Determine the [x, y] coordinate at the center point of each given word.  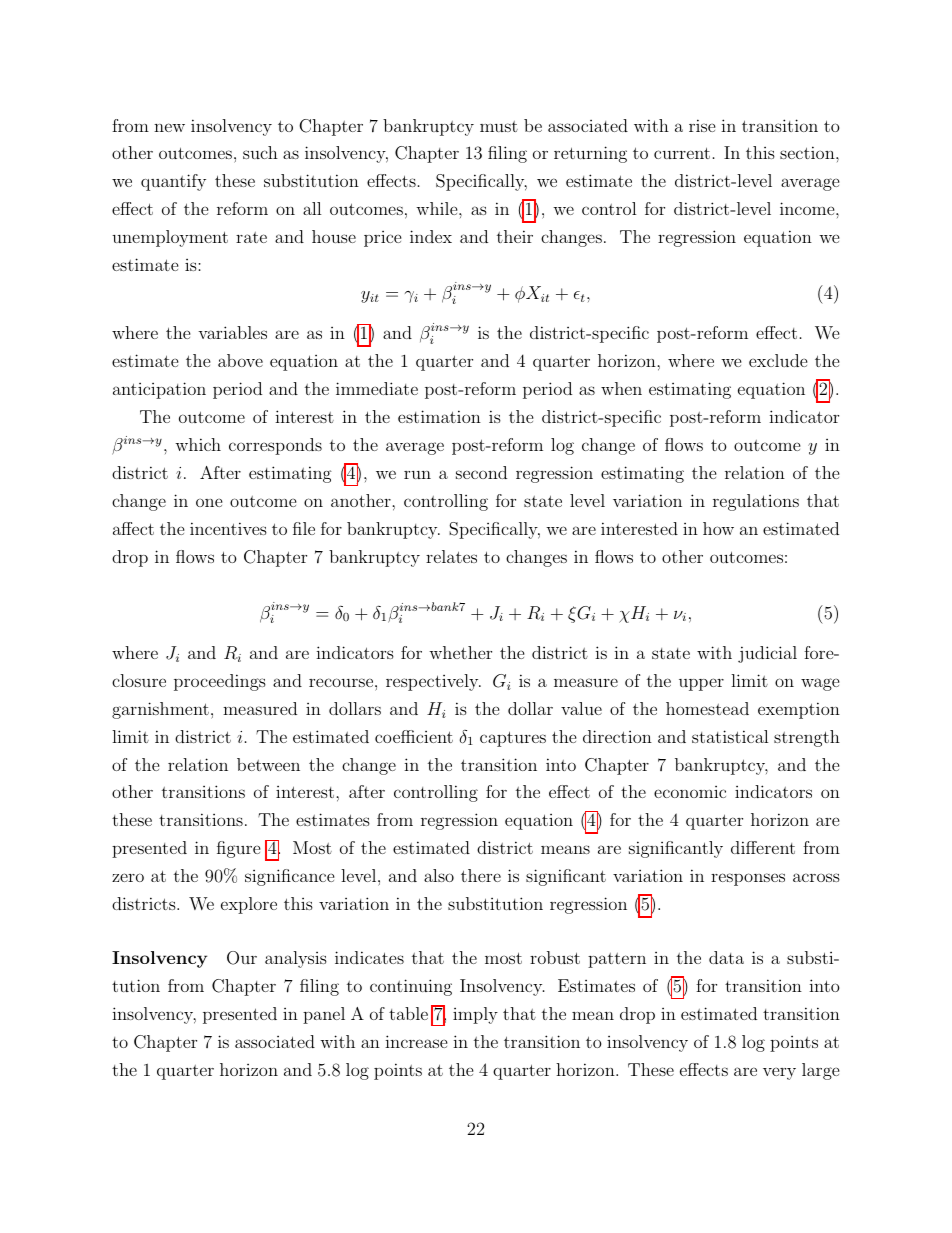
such [260, 152]
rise [702, 125]
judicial [767, 654]
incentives [228, 528]
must [499, 126]
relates [451, 556]
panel [324, 1015]
